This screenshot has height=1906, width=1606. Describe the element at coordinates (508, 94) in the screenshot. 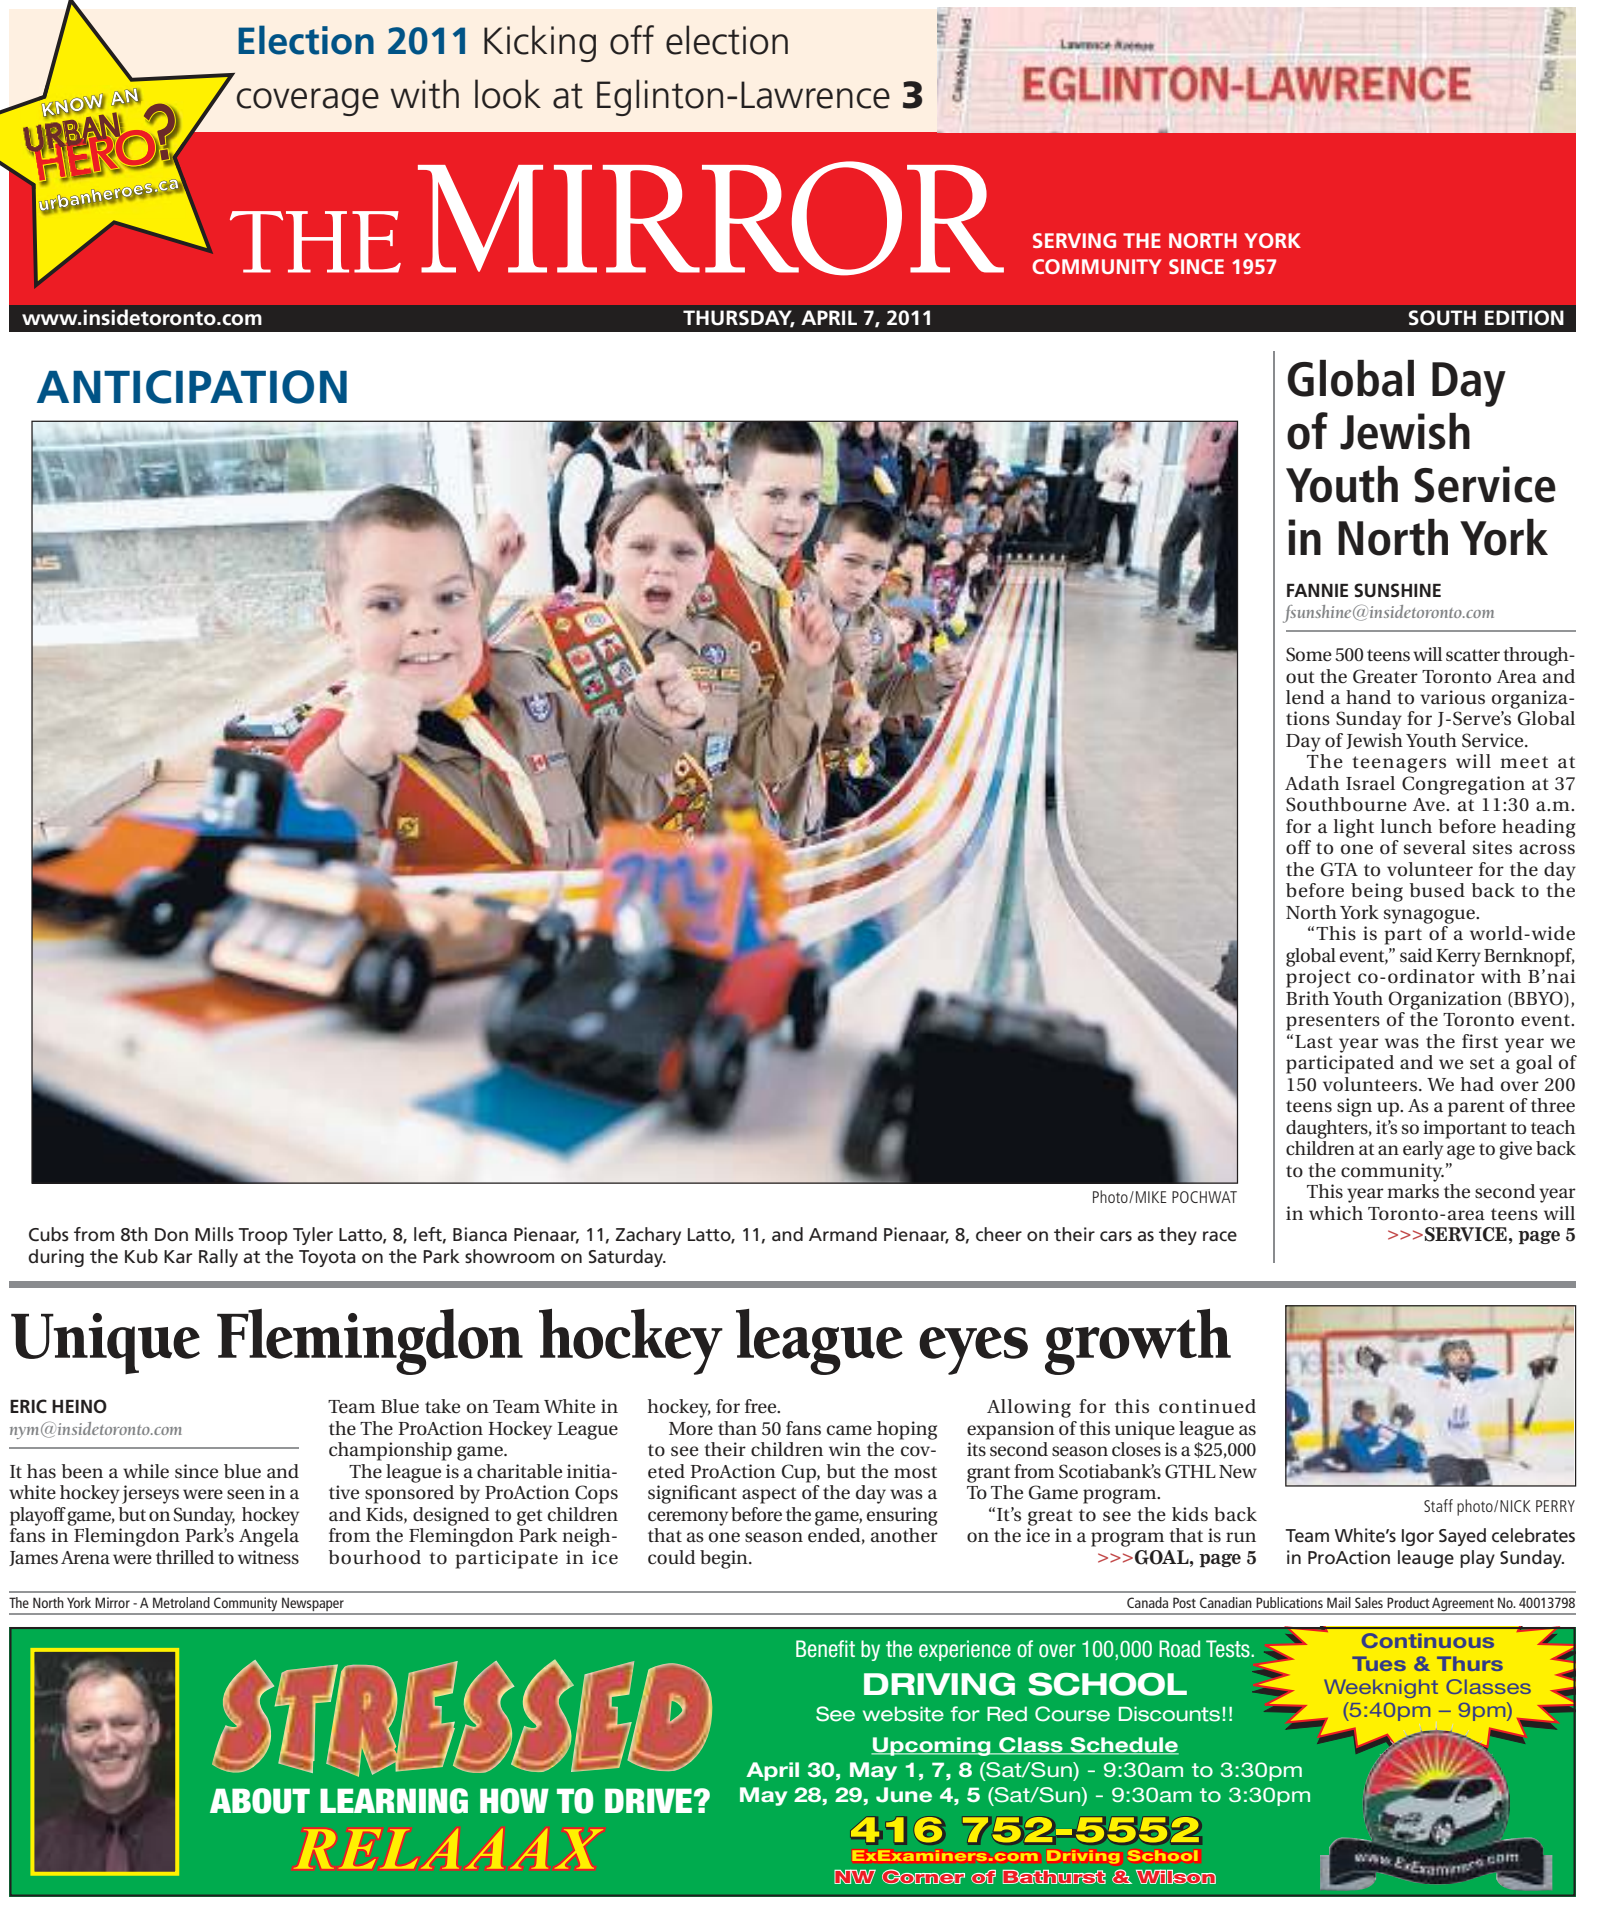

I see `look` at that location.
